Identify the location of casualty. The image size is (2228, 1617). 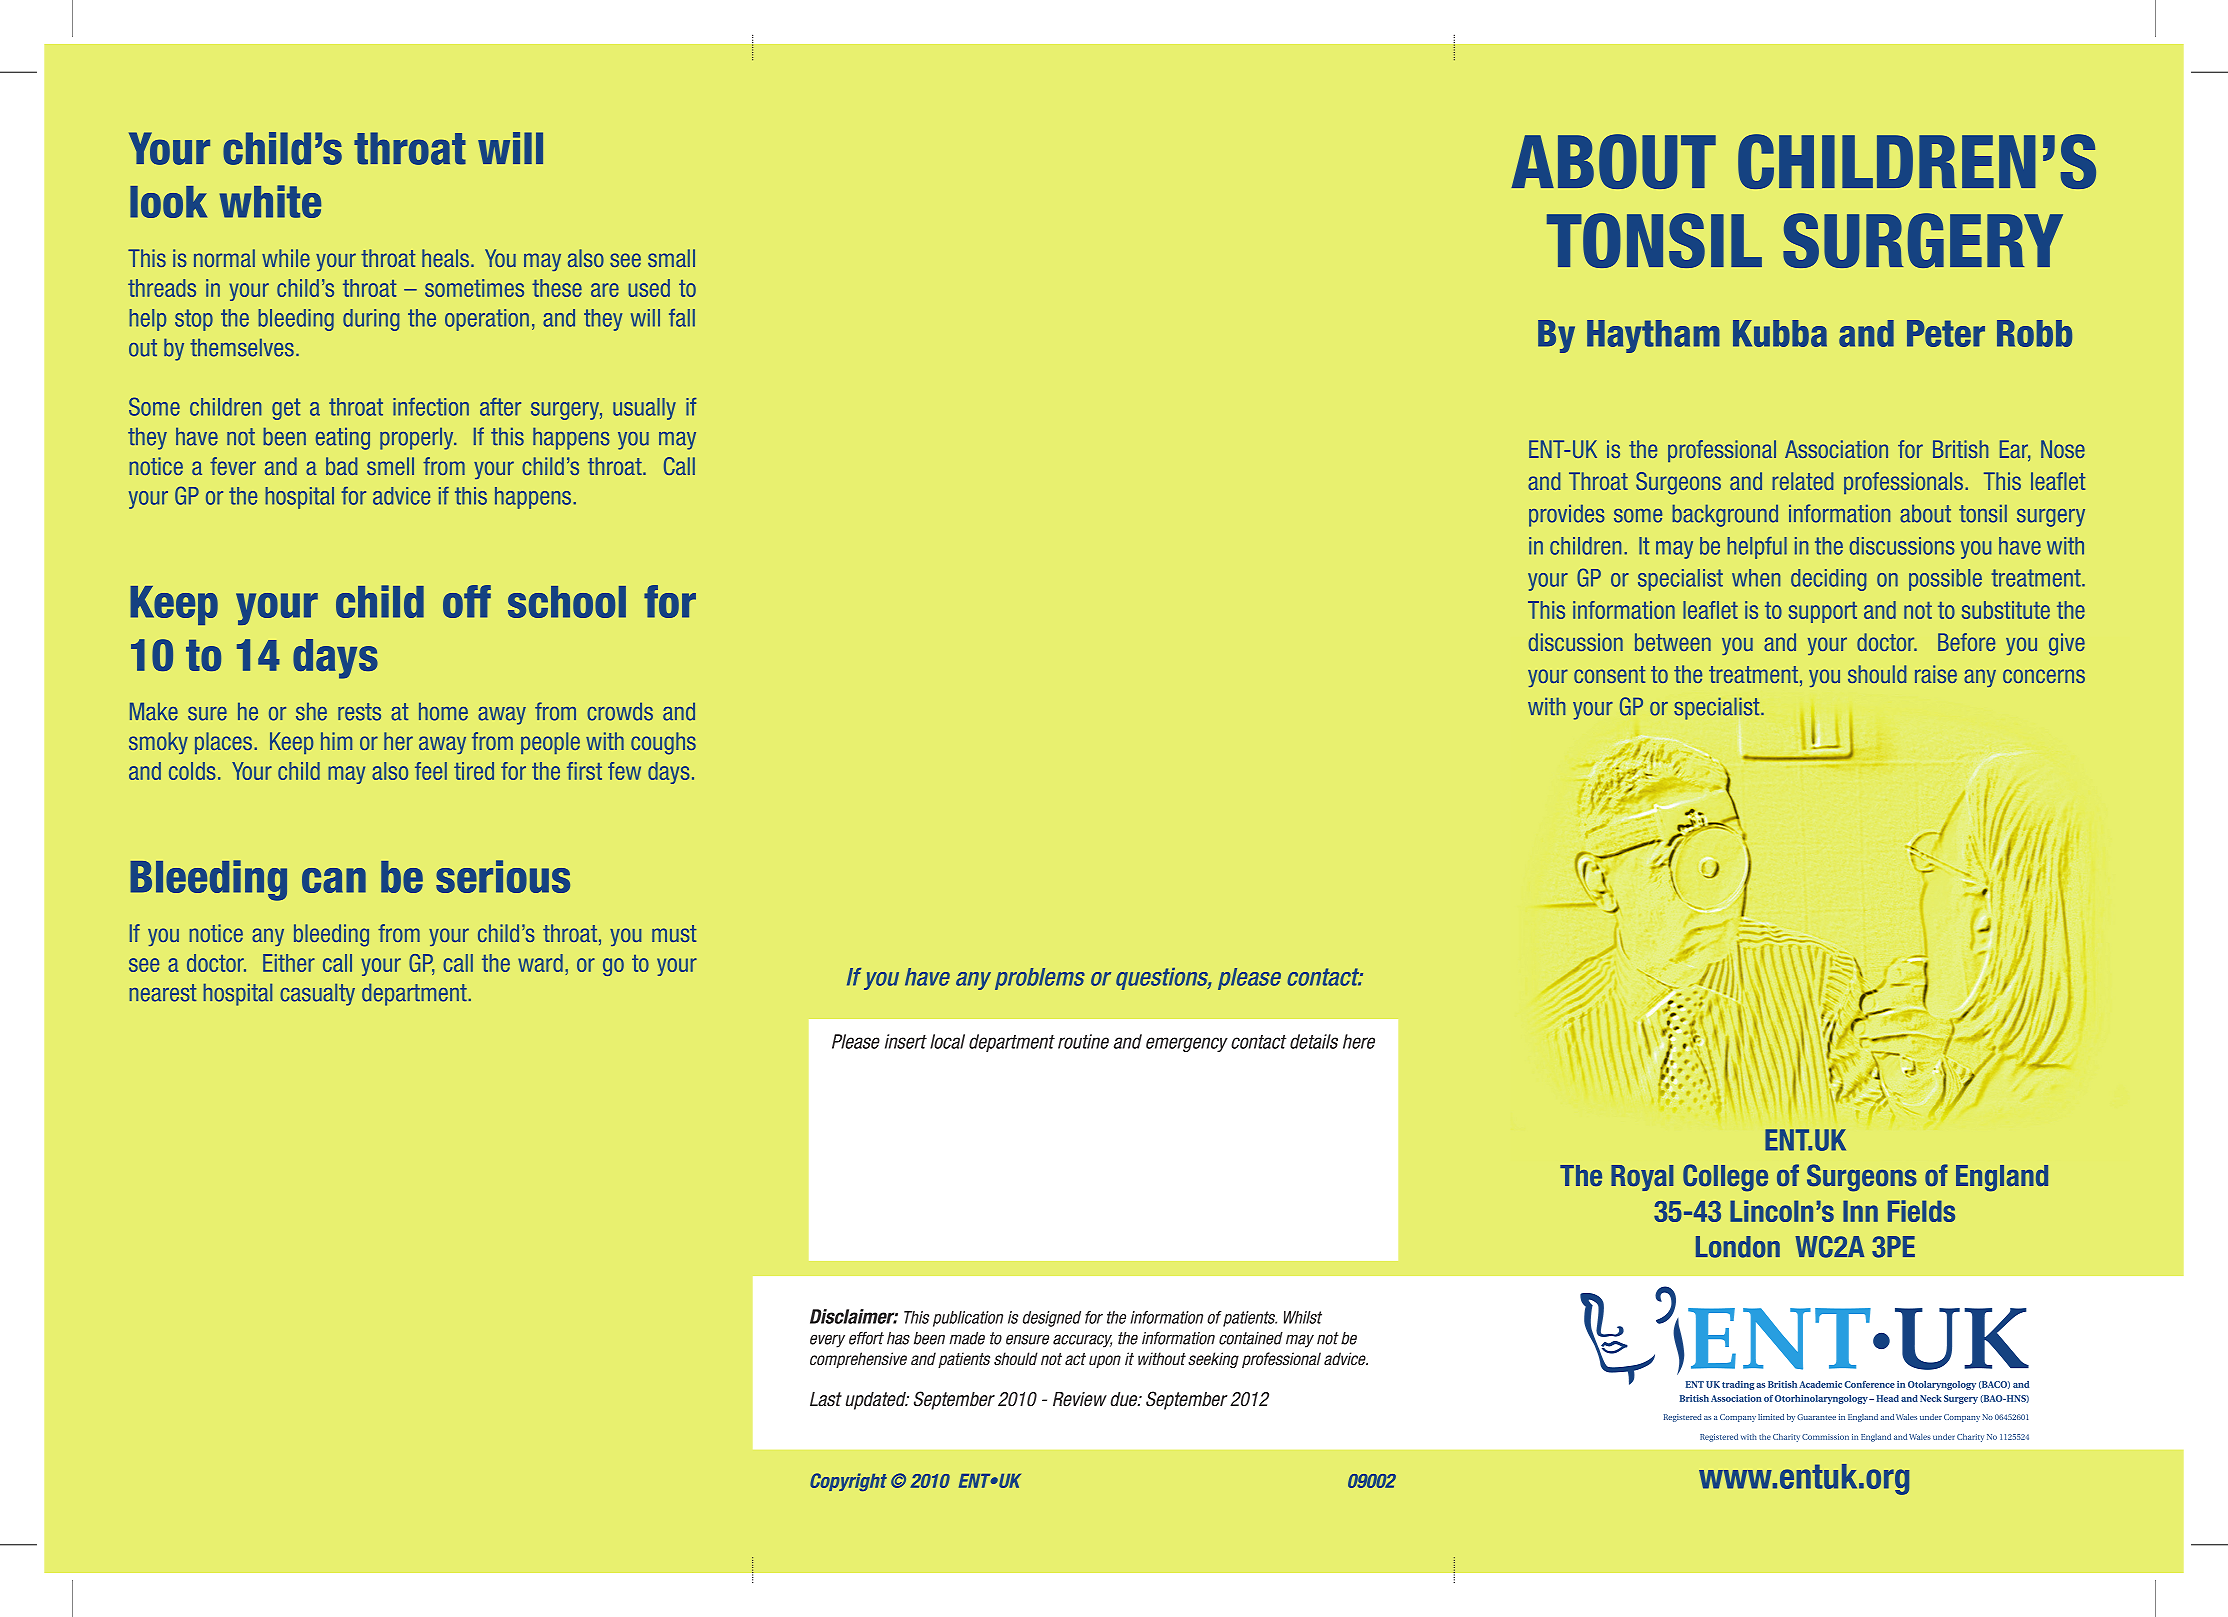
(317, 994).
